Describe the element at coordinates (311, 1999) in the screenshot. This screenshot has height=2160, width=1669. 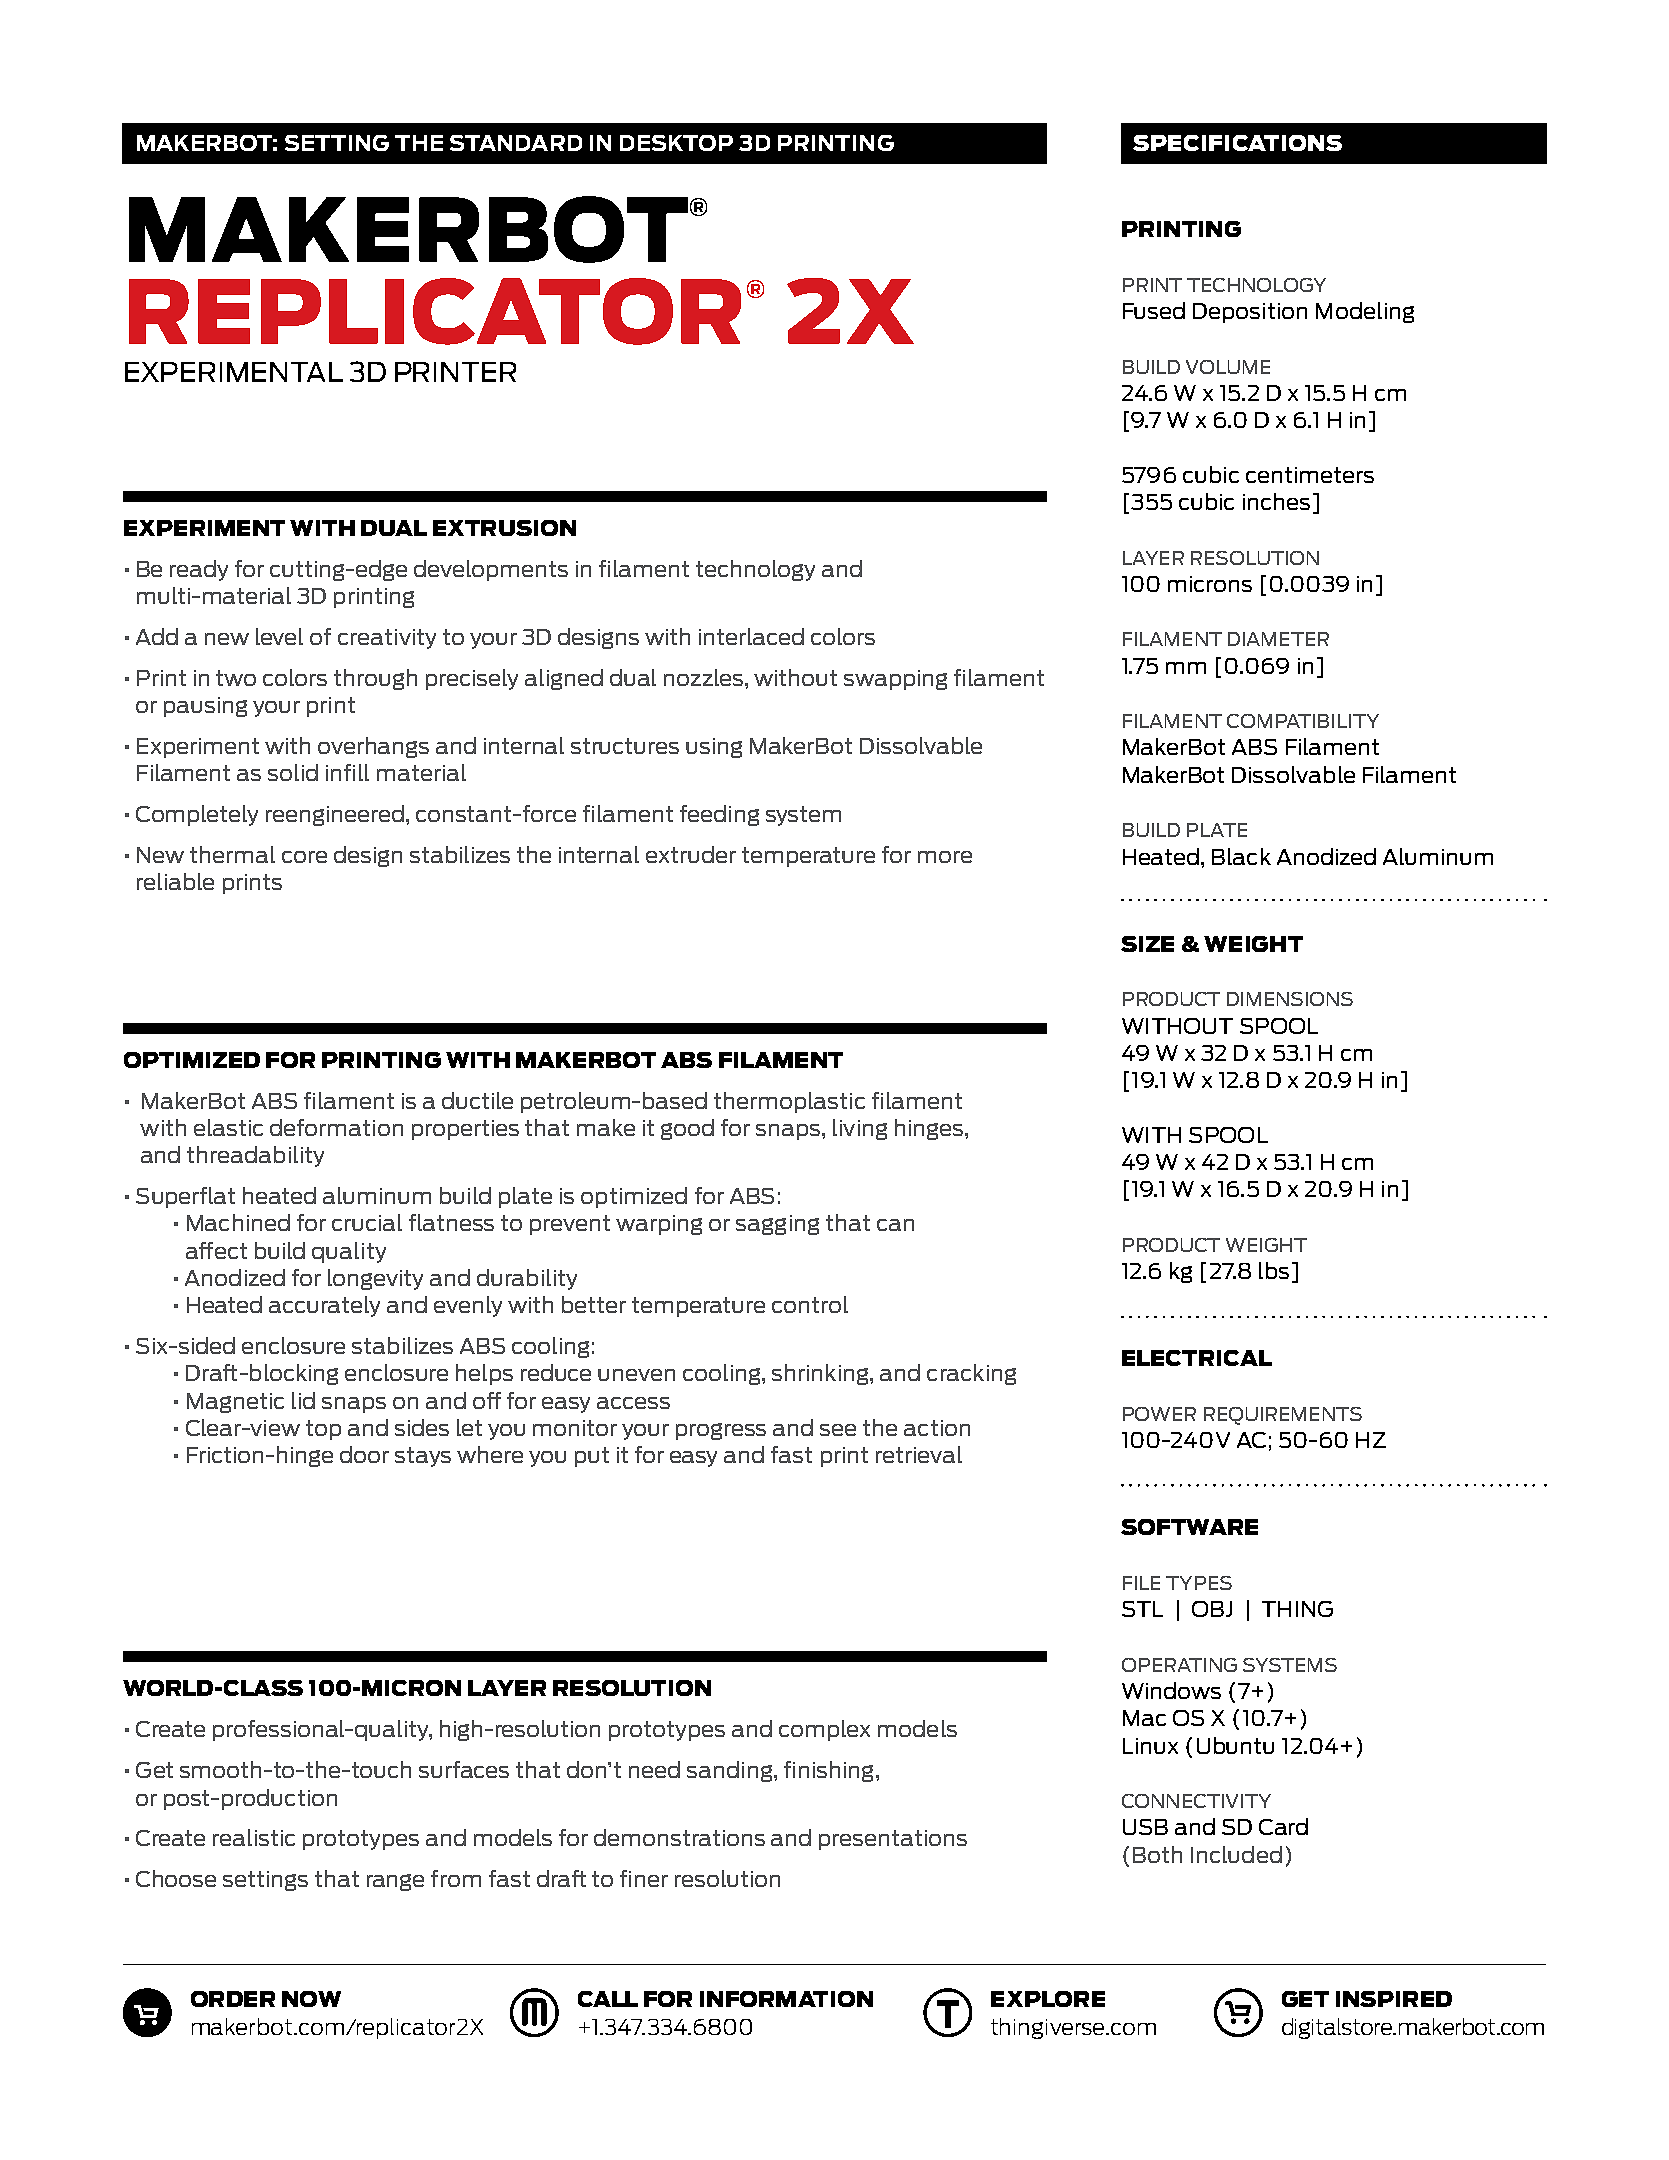
I see `NOW` at that location.
